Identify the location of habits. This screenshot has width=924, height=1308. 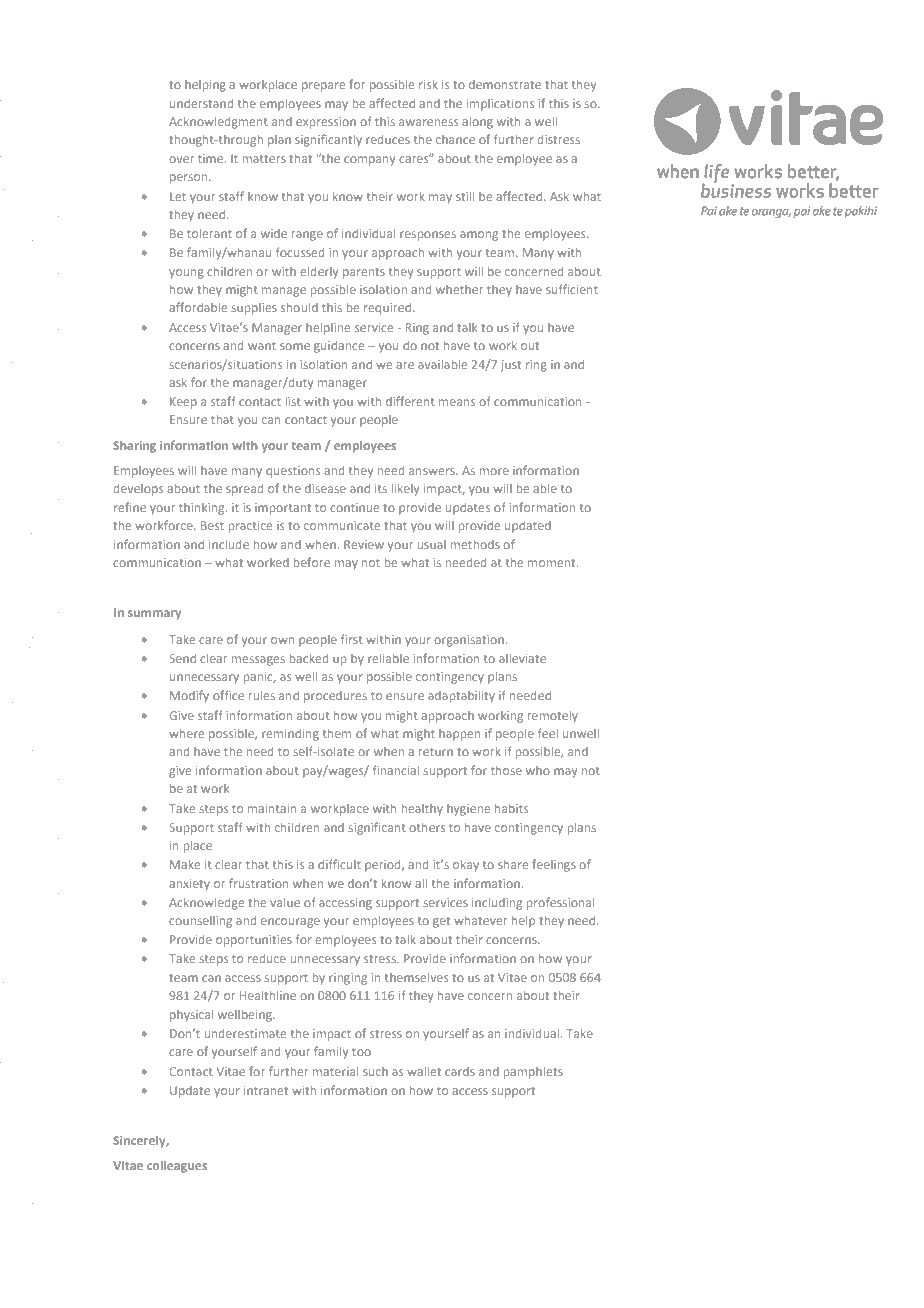
(511, 808).
